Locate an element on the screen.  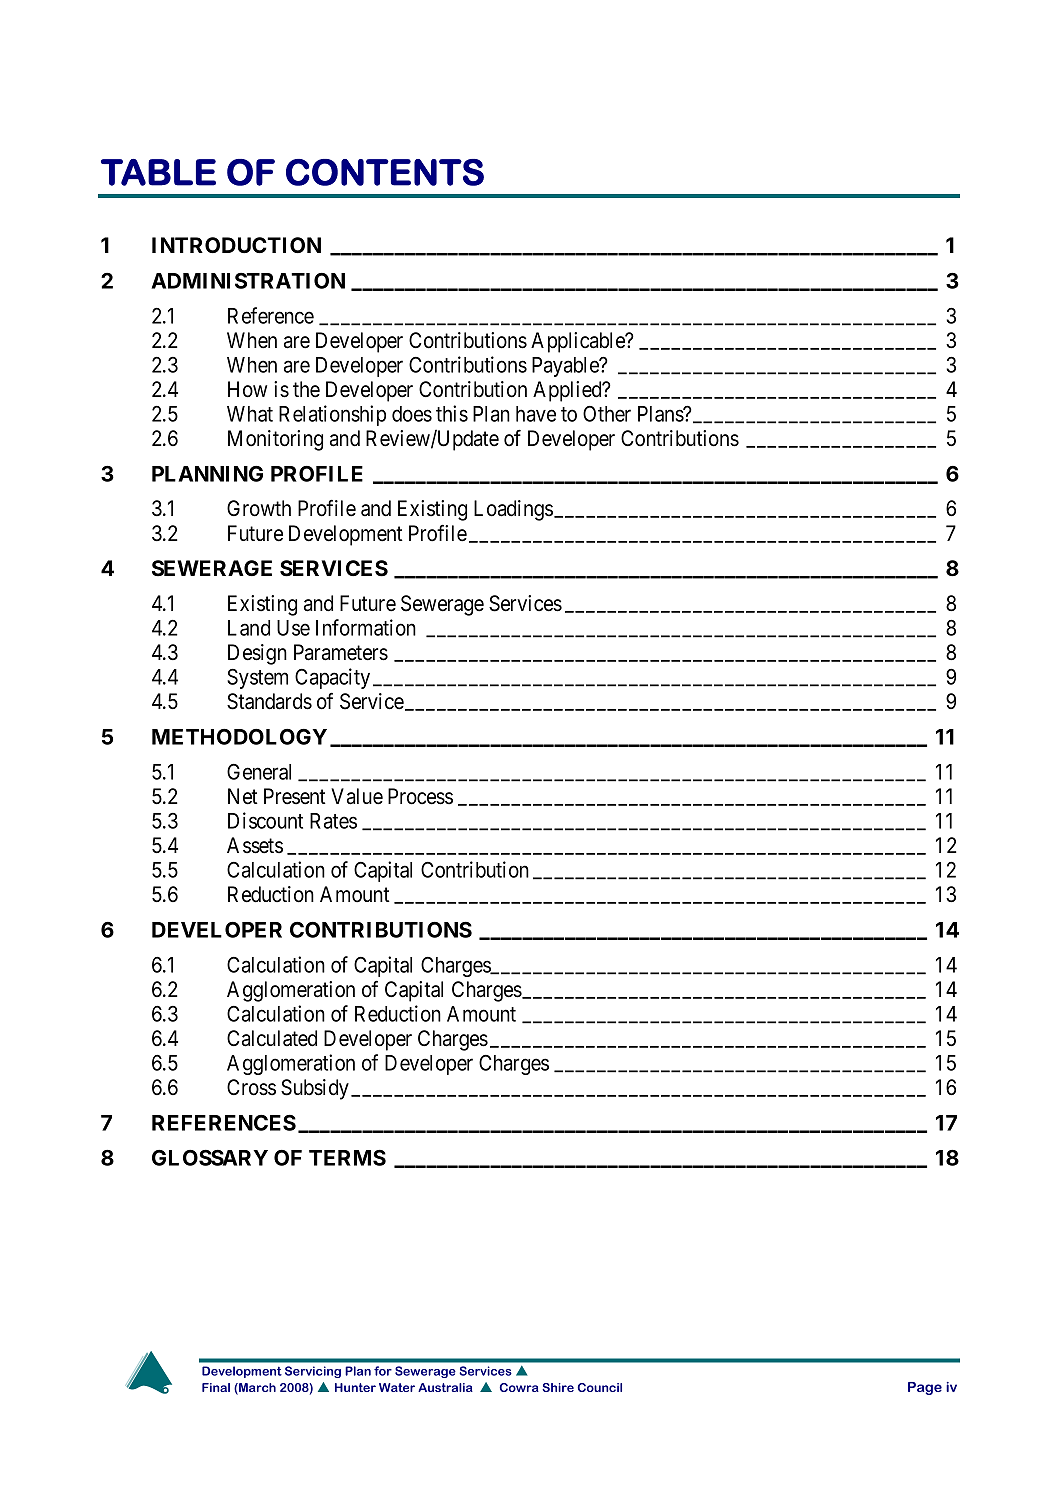
Process is located at coordinates (420, 796).
